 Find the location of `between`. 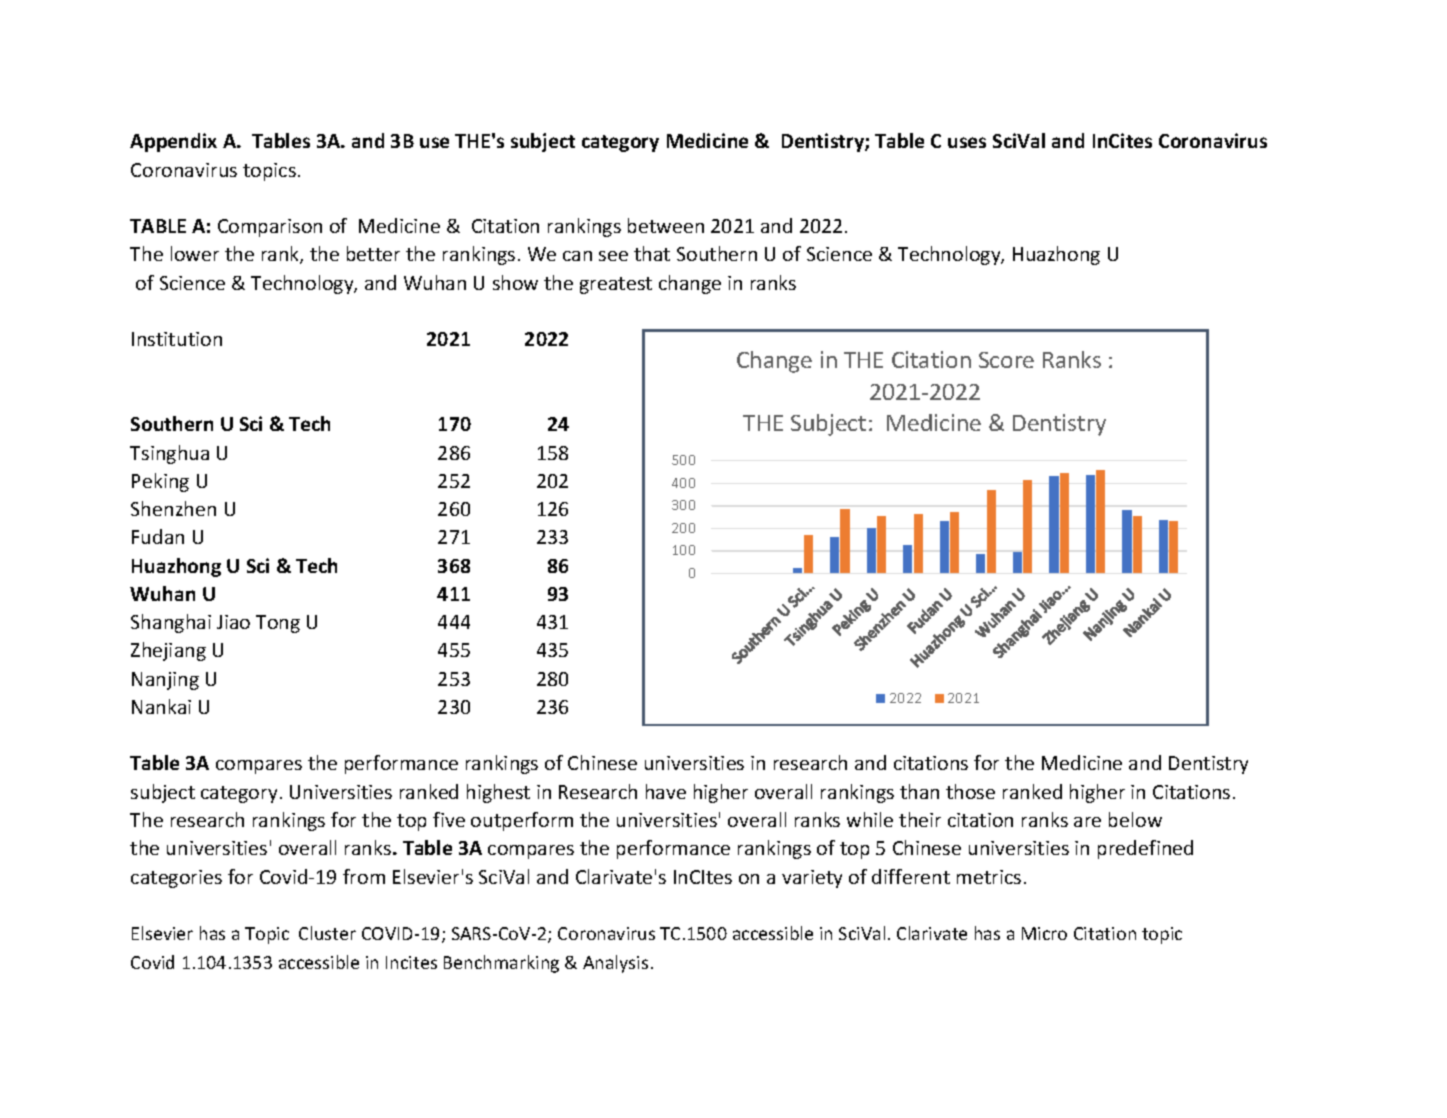

between is located at coordinates (666, 225).
